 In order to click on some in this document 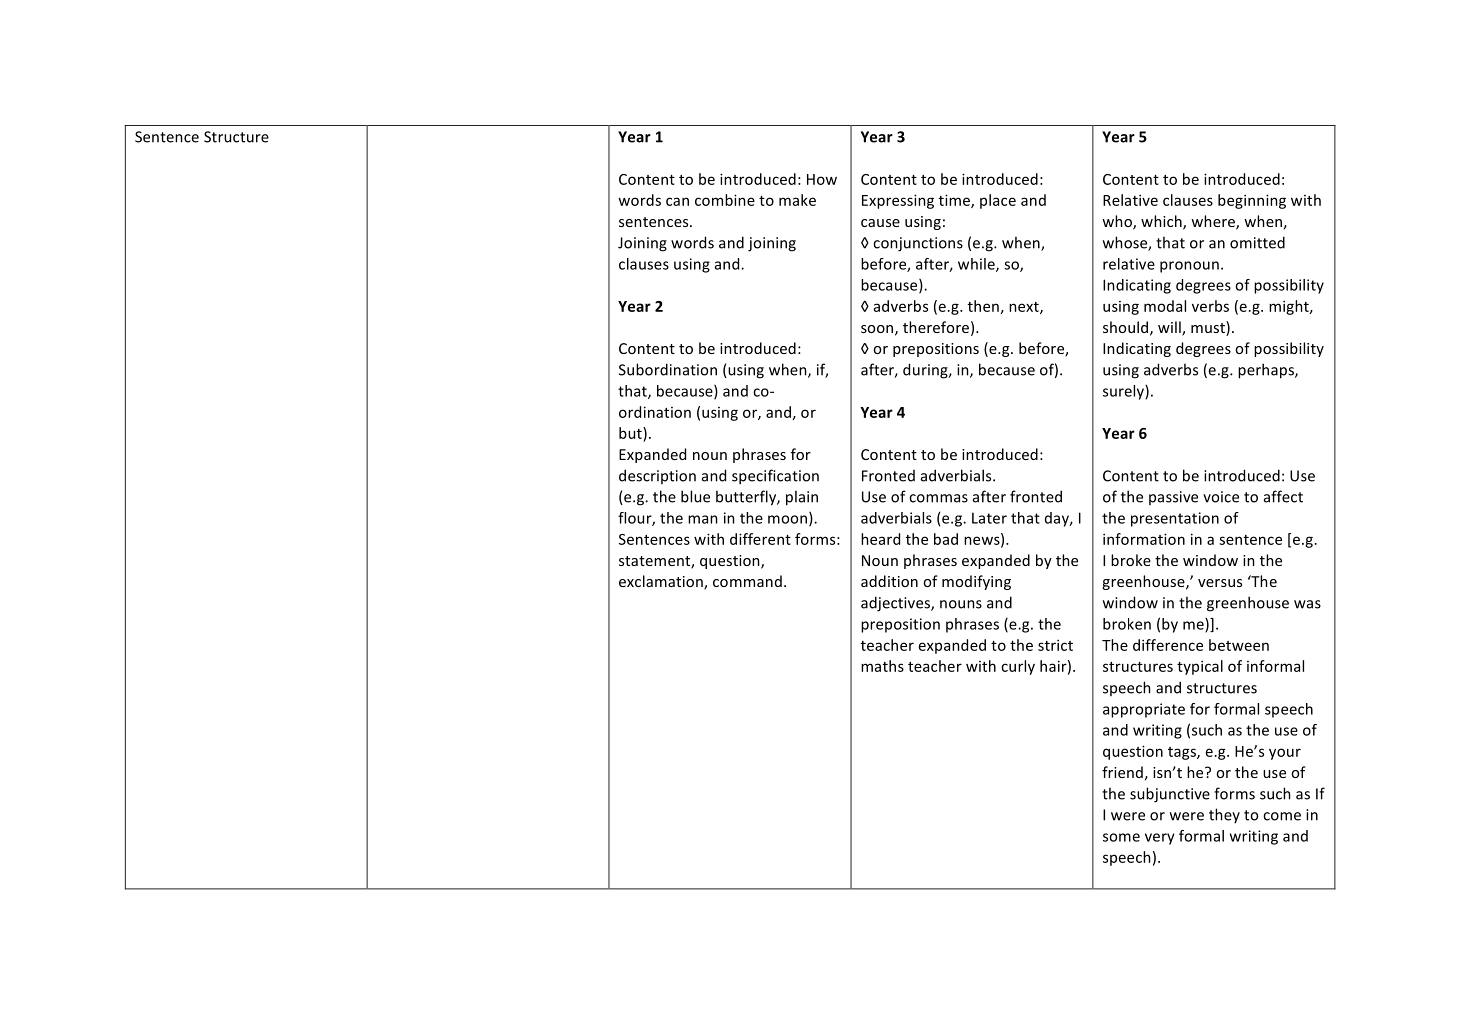, I will do `click(1121, 837)`.
